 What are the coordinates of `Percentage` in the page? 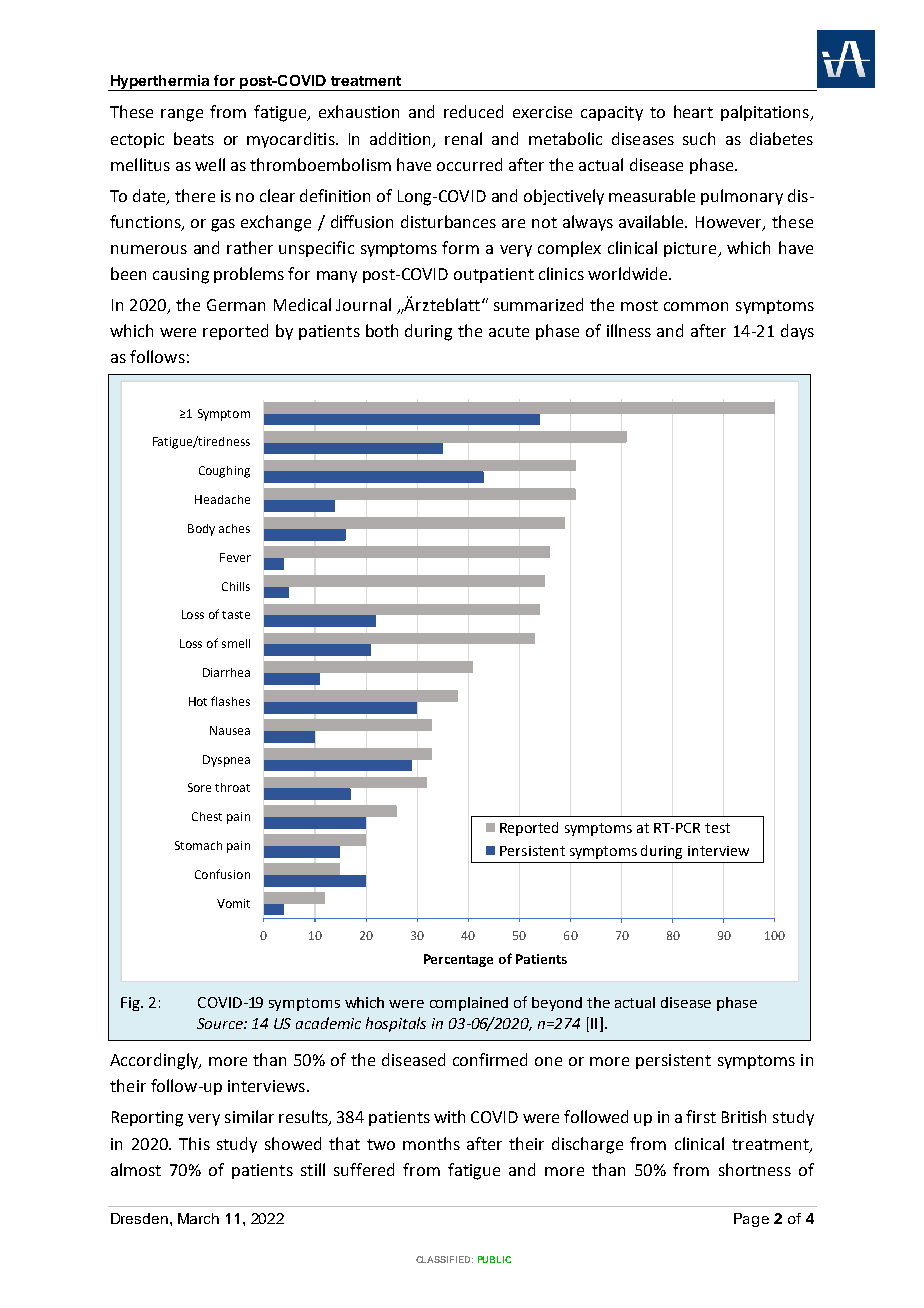 It's located at (458, 960).
